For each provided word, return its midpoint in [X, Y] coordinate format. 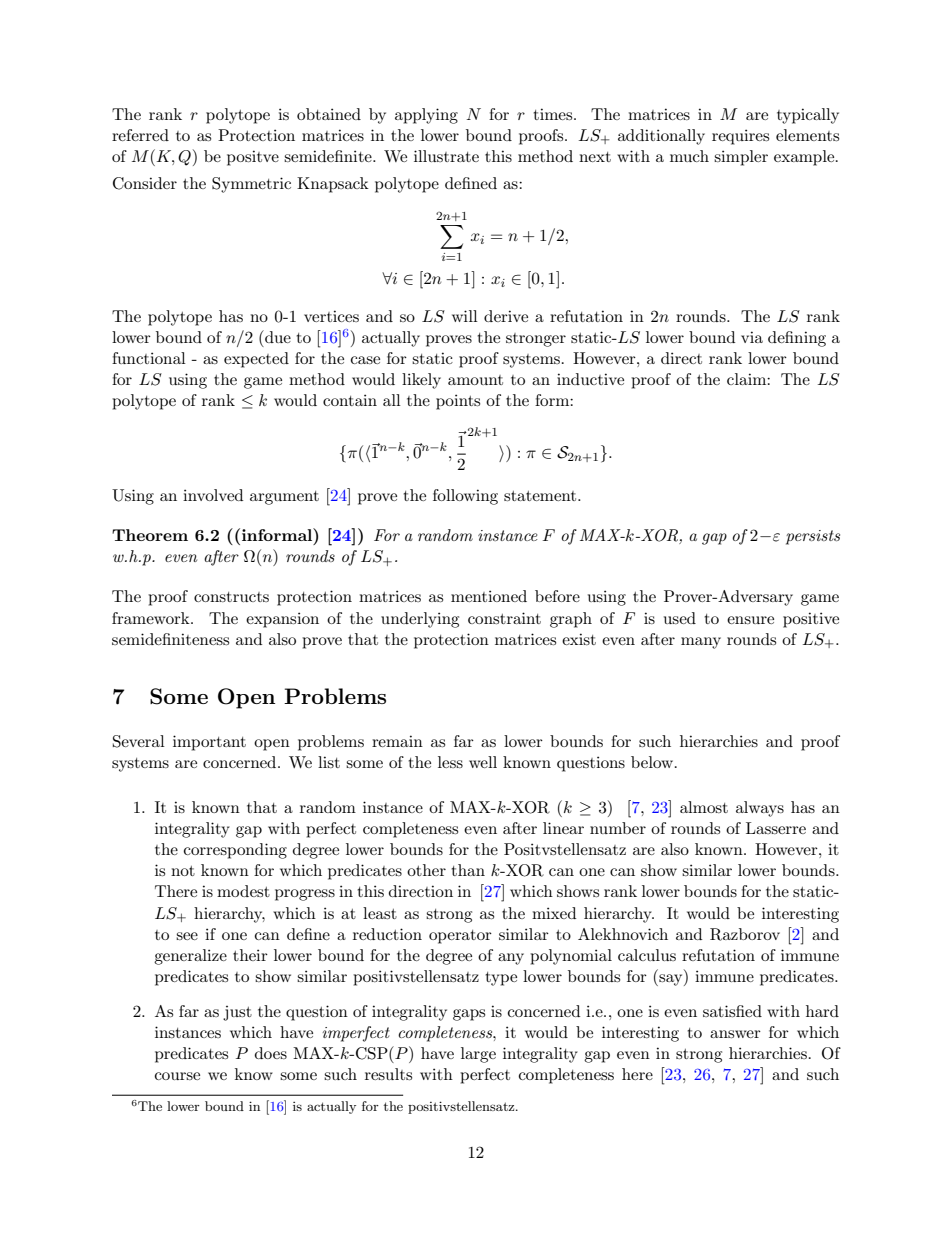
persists [813, 537]
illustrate [446, 156]
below [653, 762]
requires [740, 137]
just [237, 1013]
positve [253, 158]
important [209, 743]
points [458, 402]
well [483, 762]
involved [213, 495]
